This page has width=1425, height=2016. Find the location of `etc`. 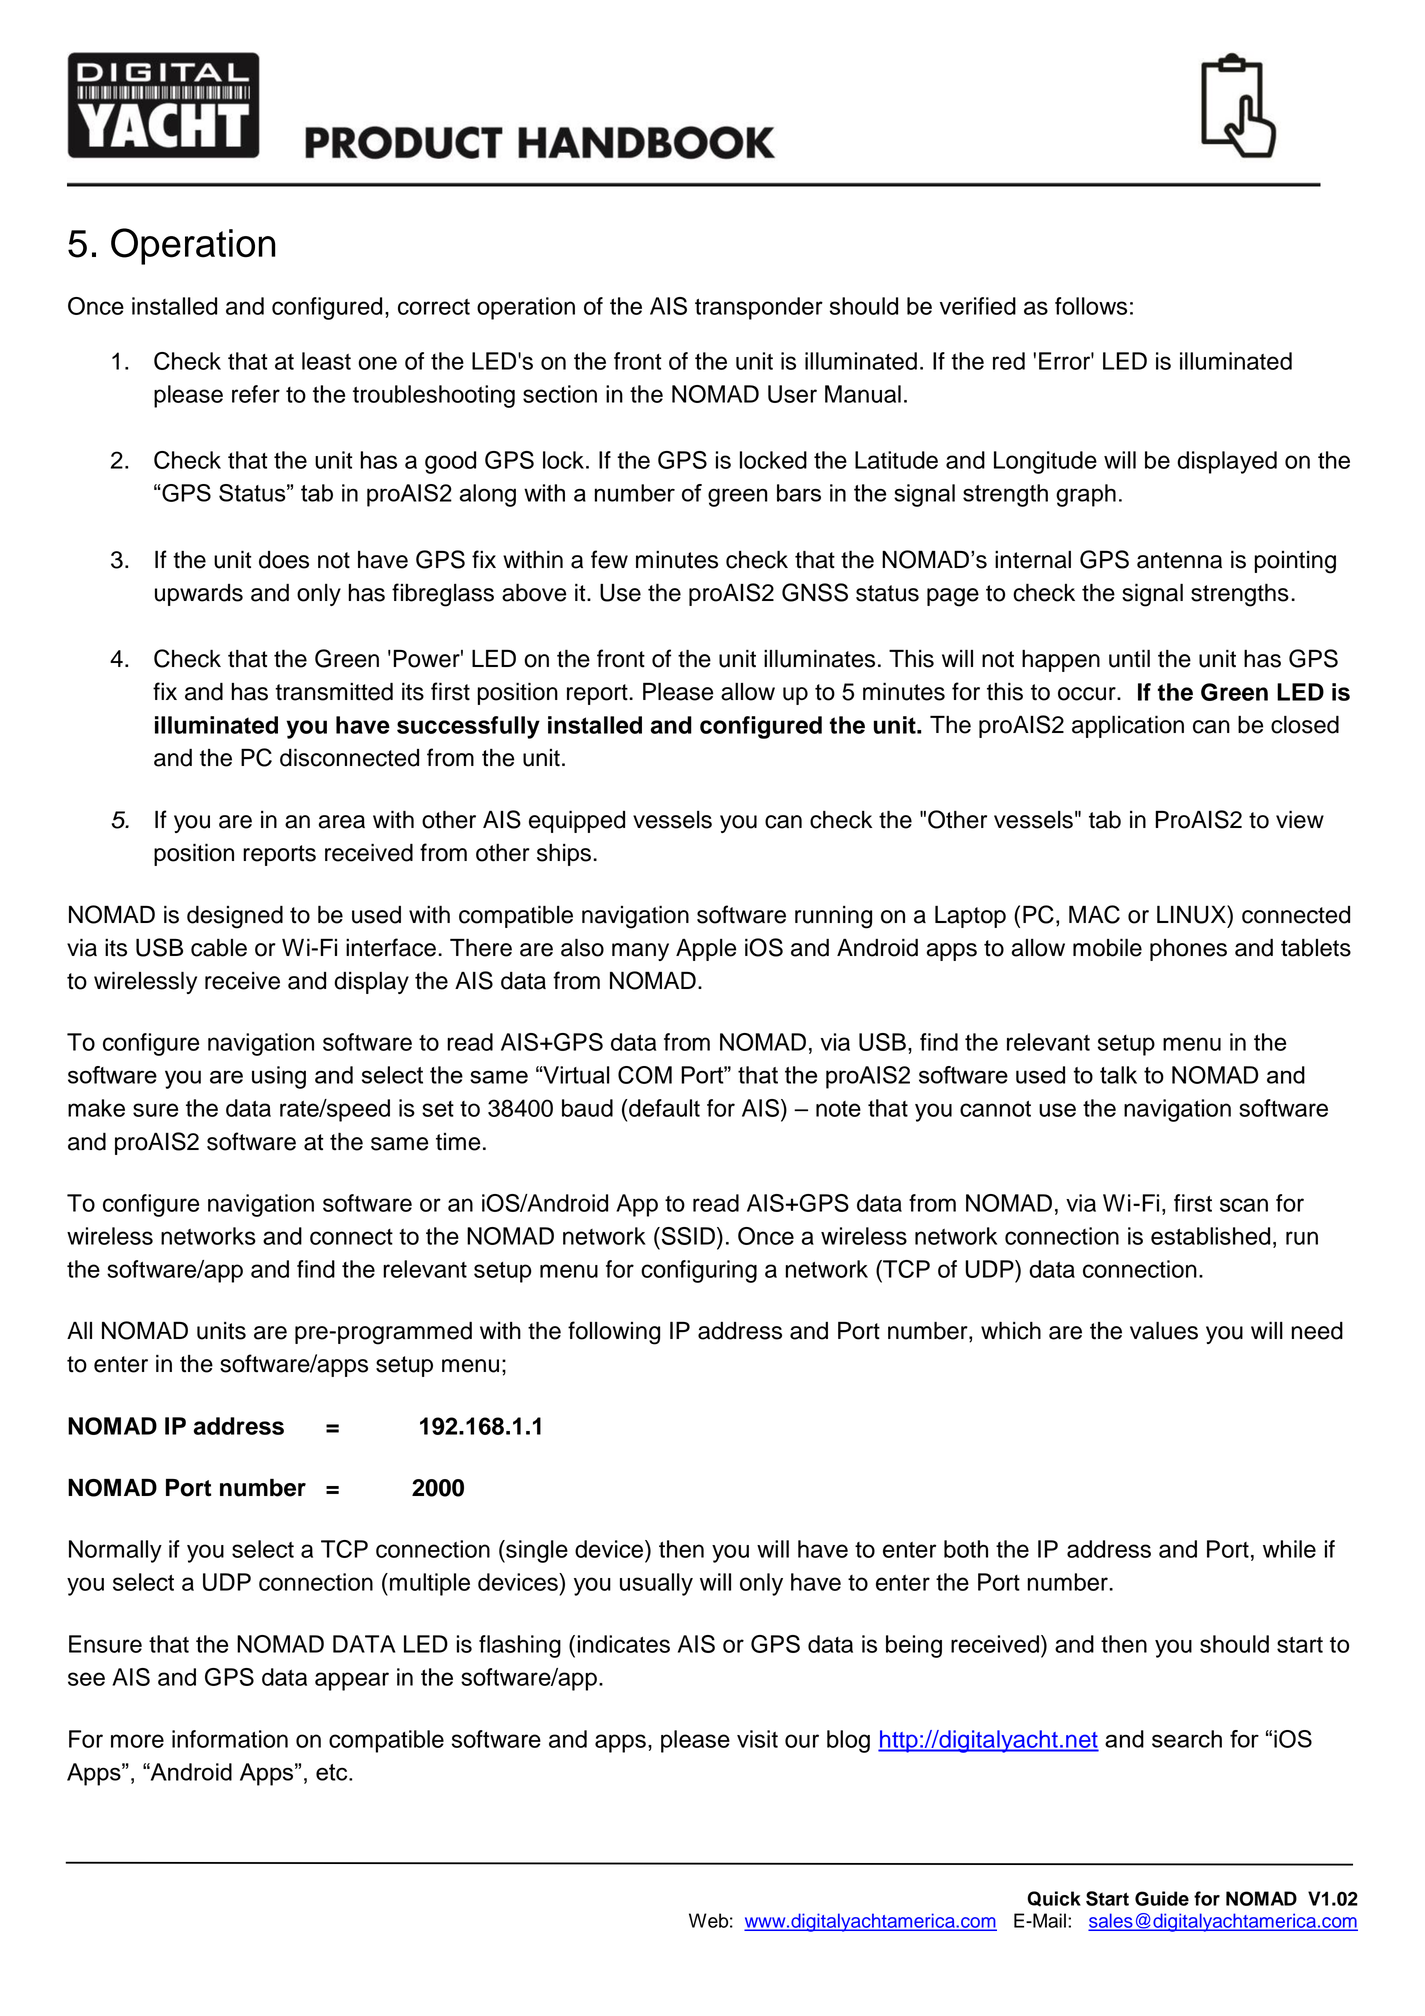

etc is located at coordinates (333, 1772).
